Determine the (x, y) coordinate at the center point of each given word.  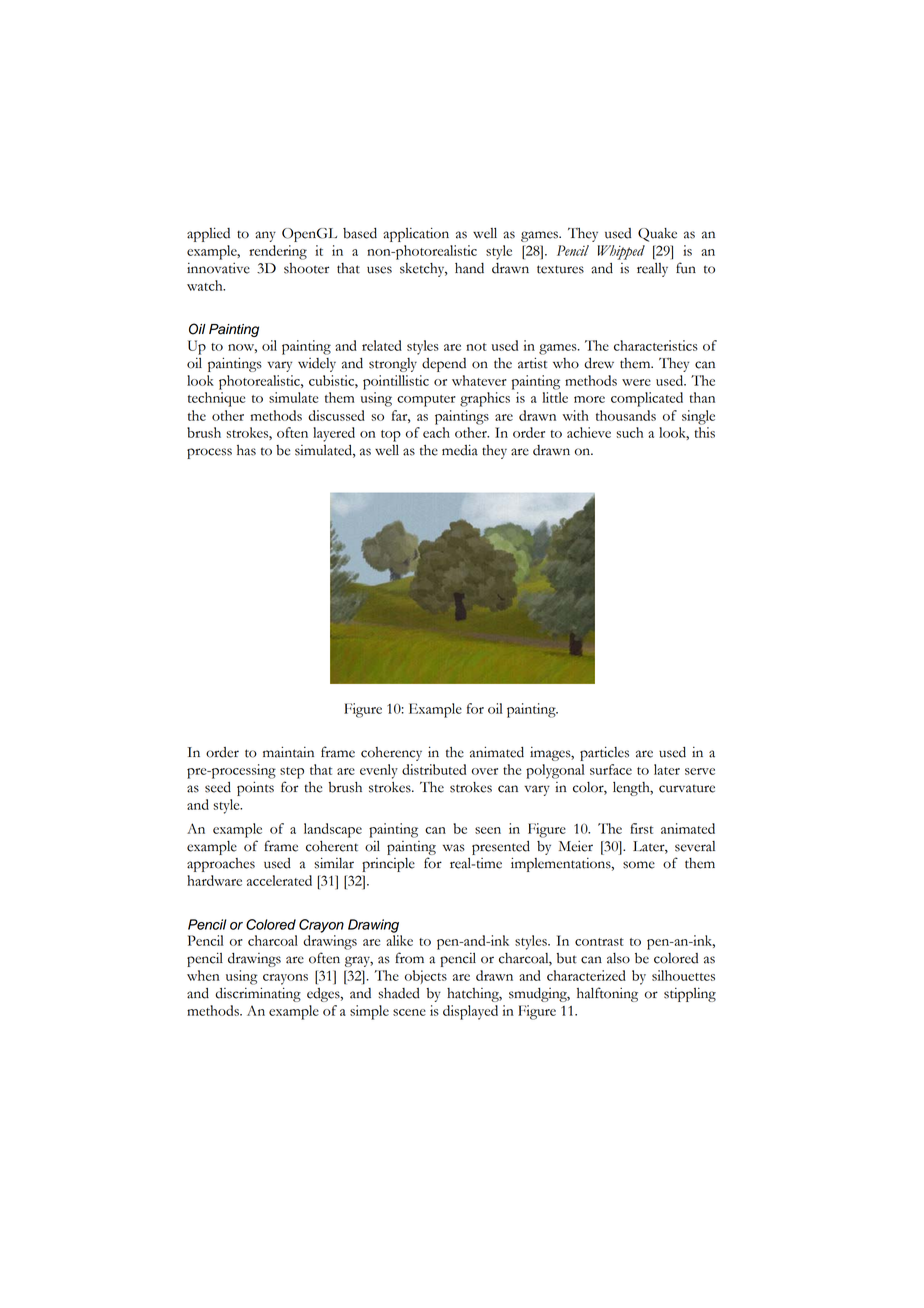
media (460, 450)
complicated (647, 399)
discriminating (258, 994)
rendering (278, 252)
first (641, 828)
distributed (434, 769)
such (629, 432)
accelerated (279, 880)
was (454, 848)
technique (216, 399)
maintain (288, 752)
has (246, 450)
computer (426, 401)
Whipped (621, 252)
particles (604, 753)
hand (469, 268)
